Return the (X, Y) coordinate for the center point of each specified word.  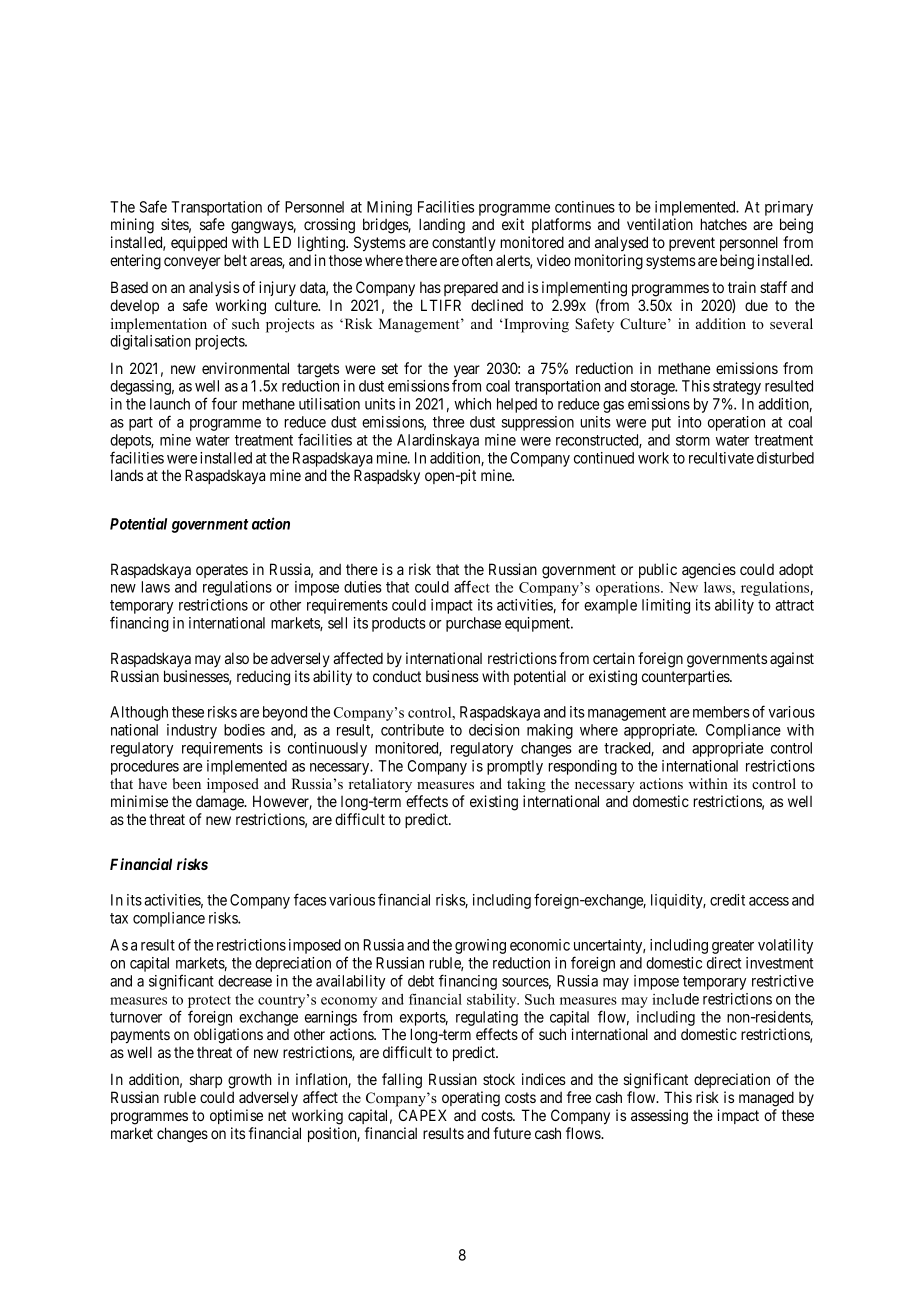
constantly (463, 243)
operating (471, 1099)
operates (222, 571)
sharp (205, 1080)
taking (526, 785)
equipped (199, 243)
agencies (709, 571)
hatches (724, 224)
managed (766, 1099)
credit (727, 900)
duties (363, 587)
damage (221, 803)
